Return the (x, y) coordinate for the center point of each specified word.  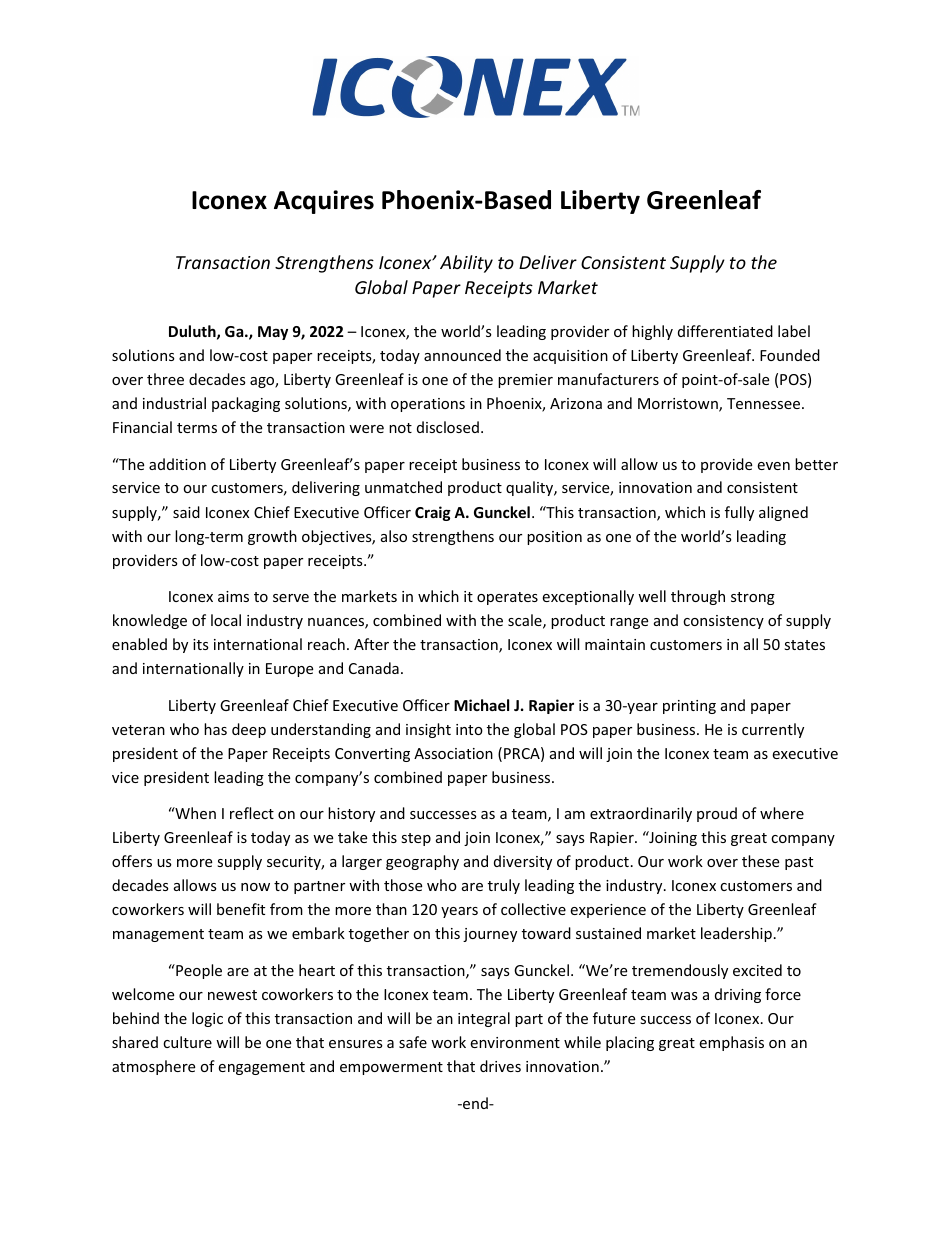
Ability (466, 264)
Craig (433, 513)
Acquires (324, 202)
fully (739, 513)
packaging (246, 404)
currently (773, 730)
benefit (241, 909)
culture (187, 1042)
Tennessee (765, 403)
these (760, 861)
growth (272, 537)
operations (428, 405)
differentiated (725, 331)
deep (249, 730)
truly (504, 886)
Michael (481, 705)
